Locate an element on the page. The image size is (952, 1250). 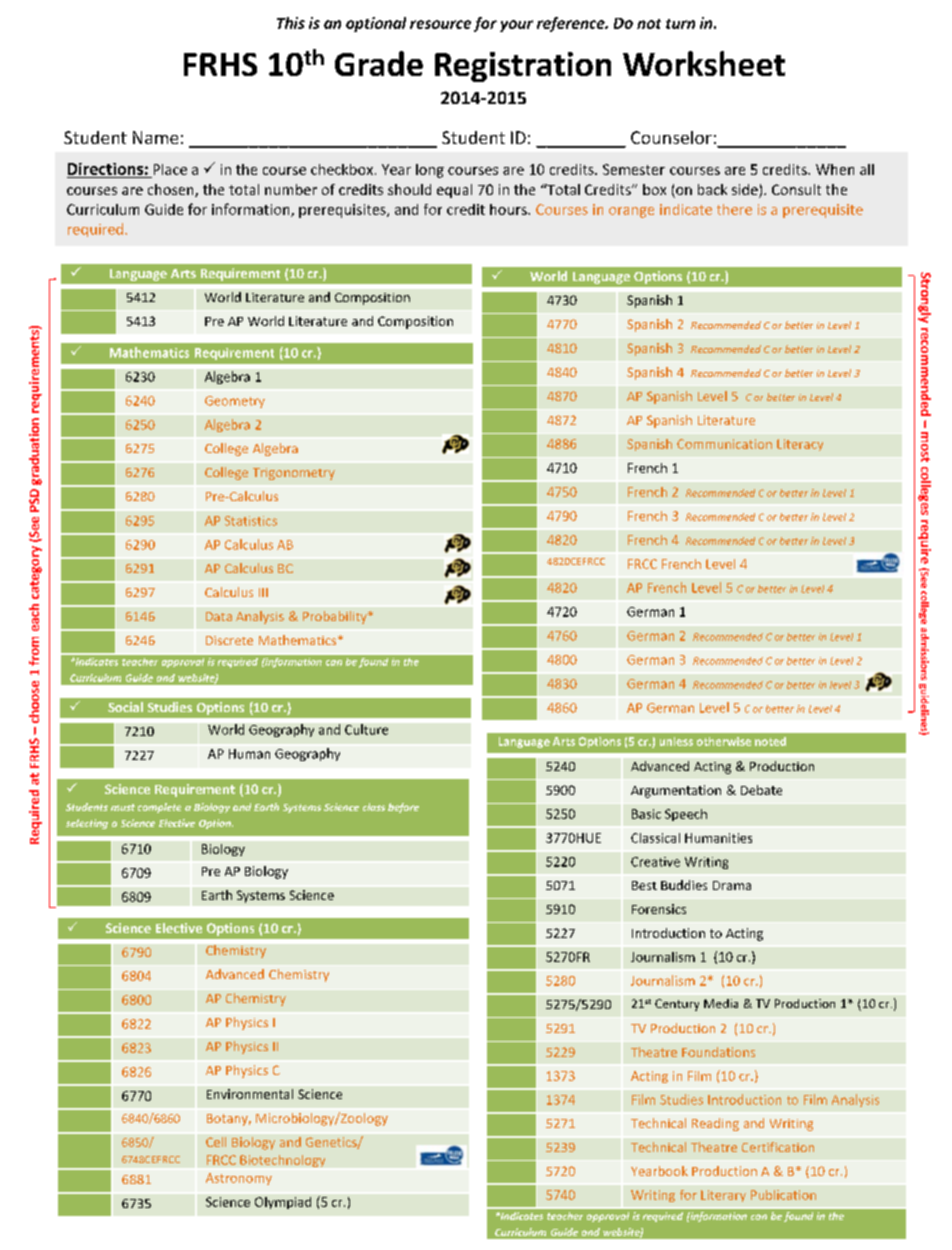
complete is located at coordinates (159, 808).
